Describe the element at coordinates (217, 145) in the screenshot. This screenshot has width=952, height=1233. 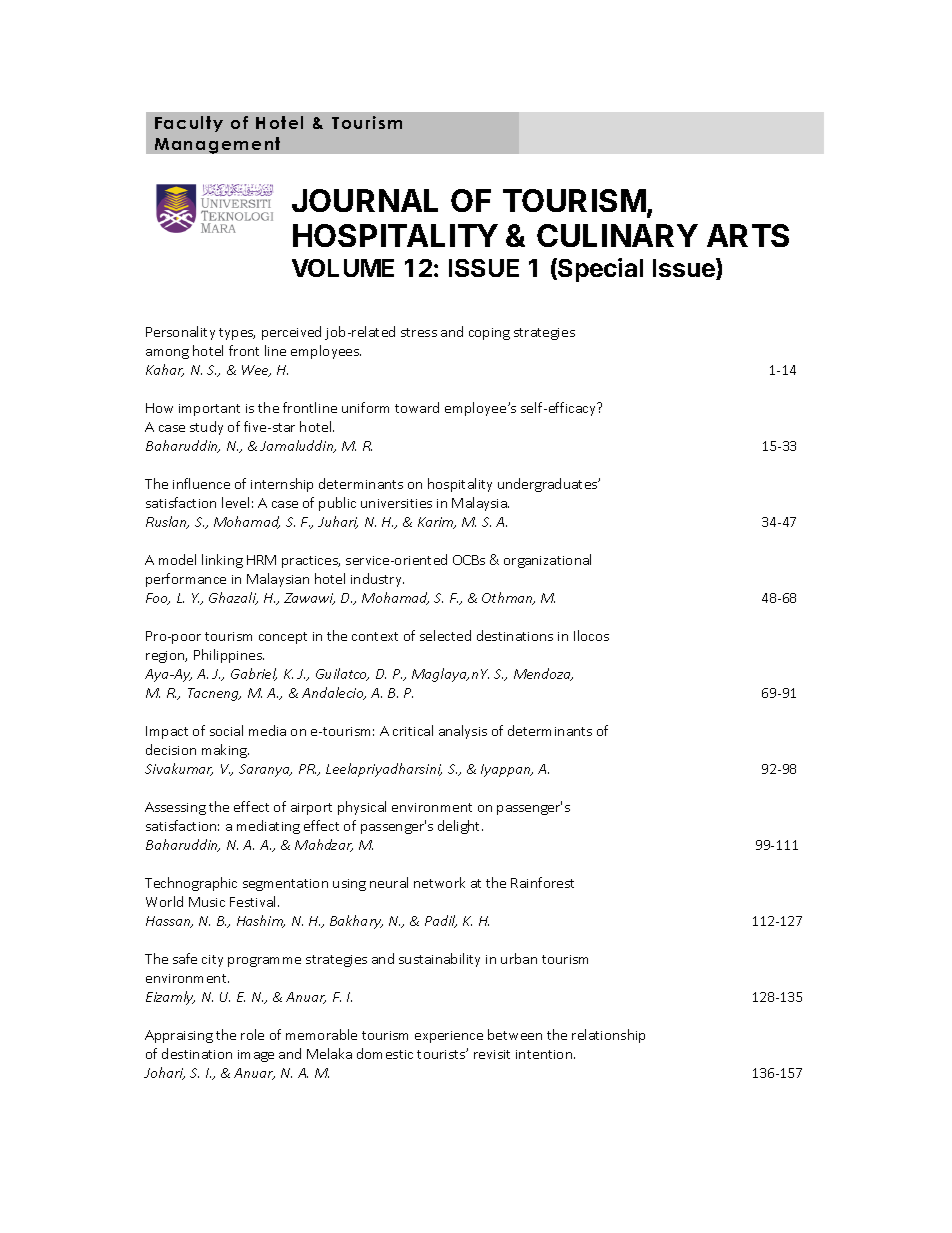
I see `Management` at that location.
